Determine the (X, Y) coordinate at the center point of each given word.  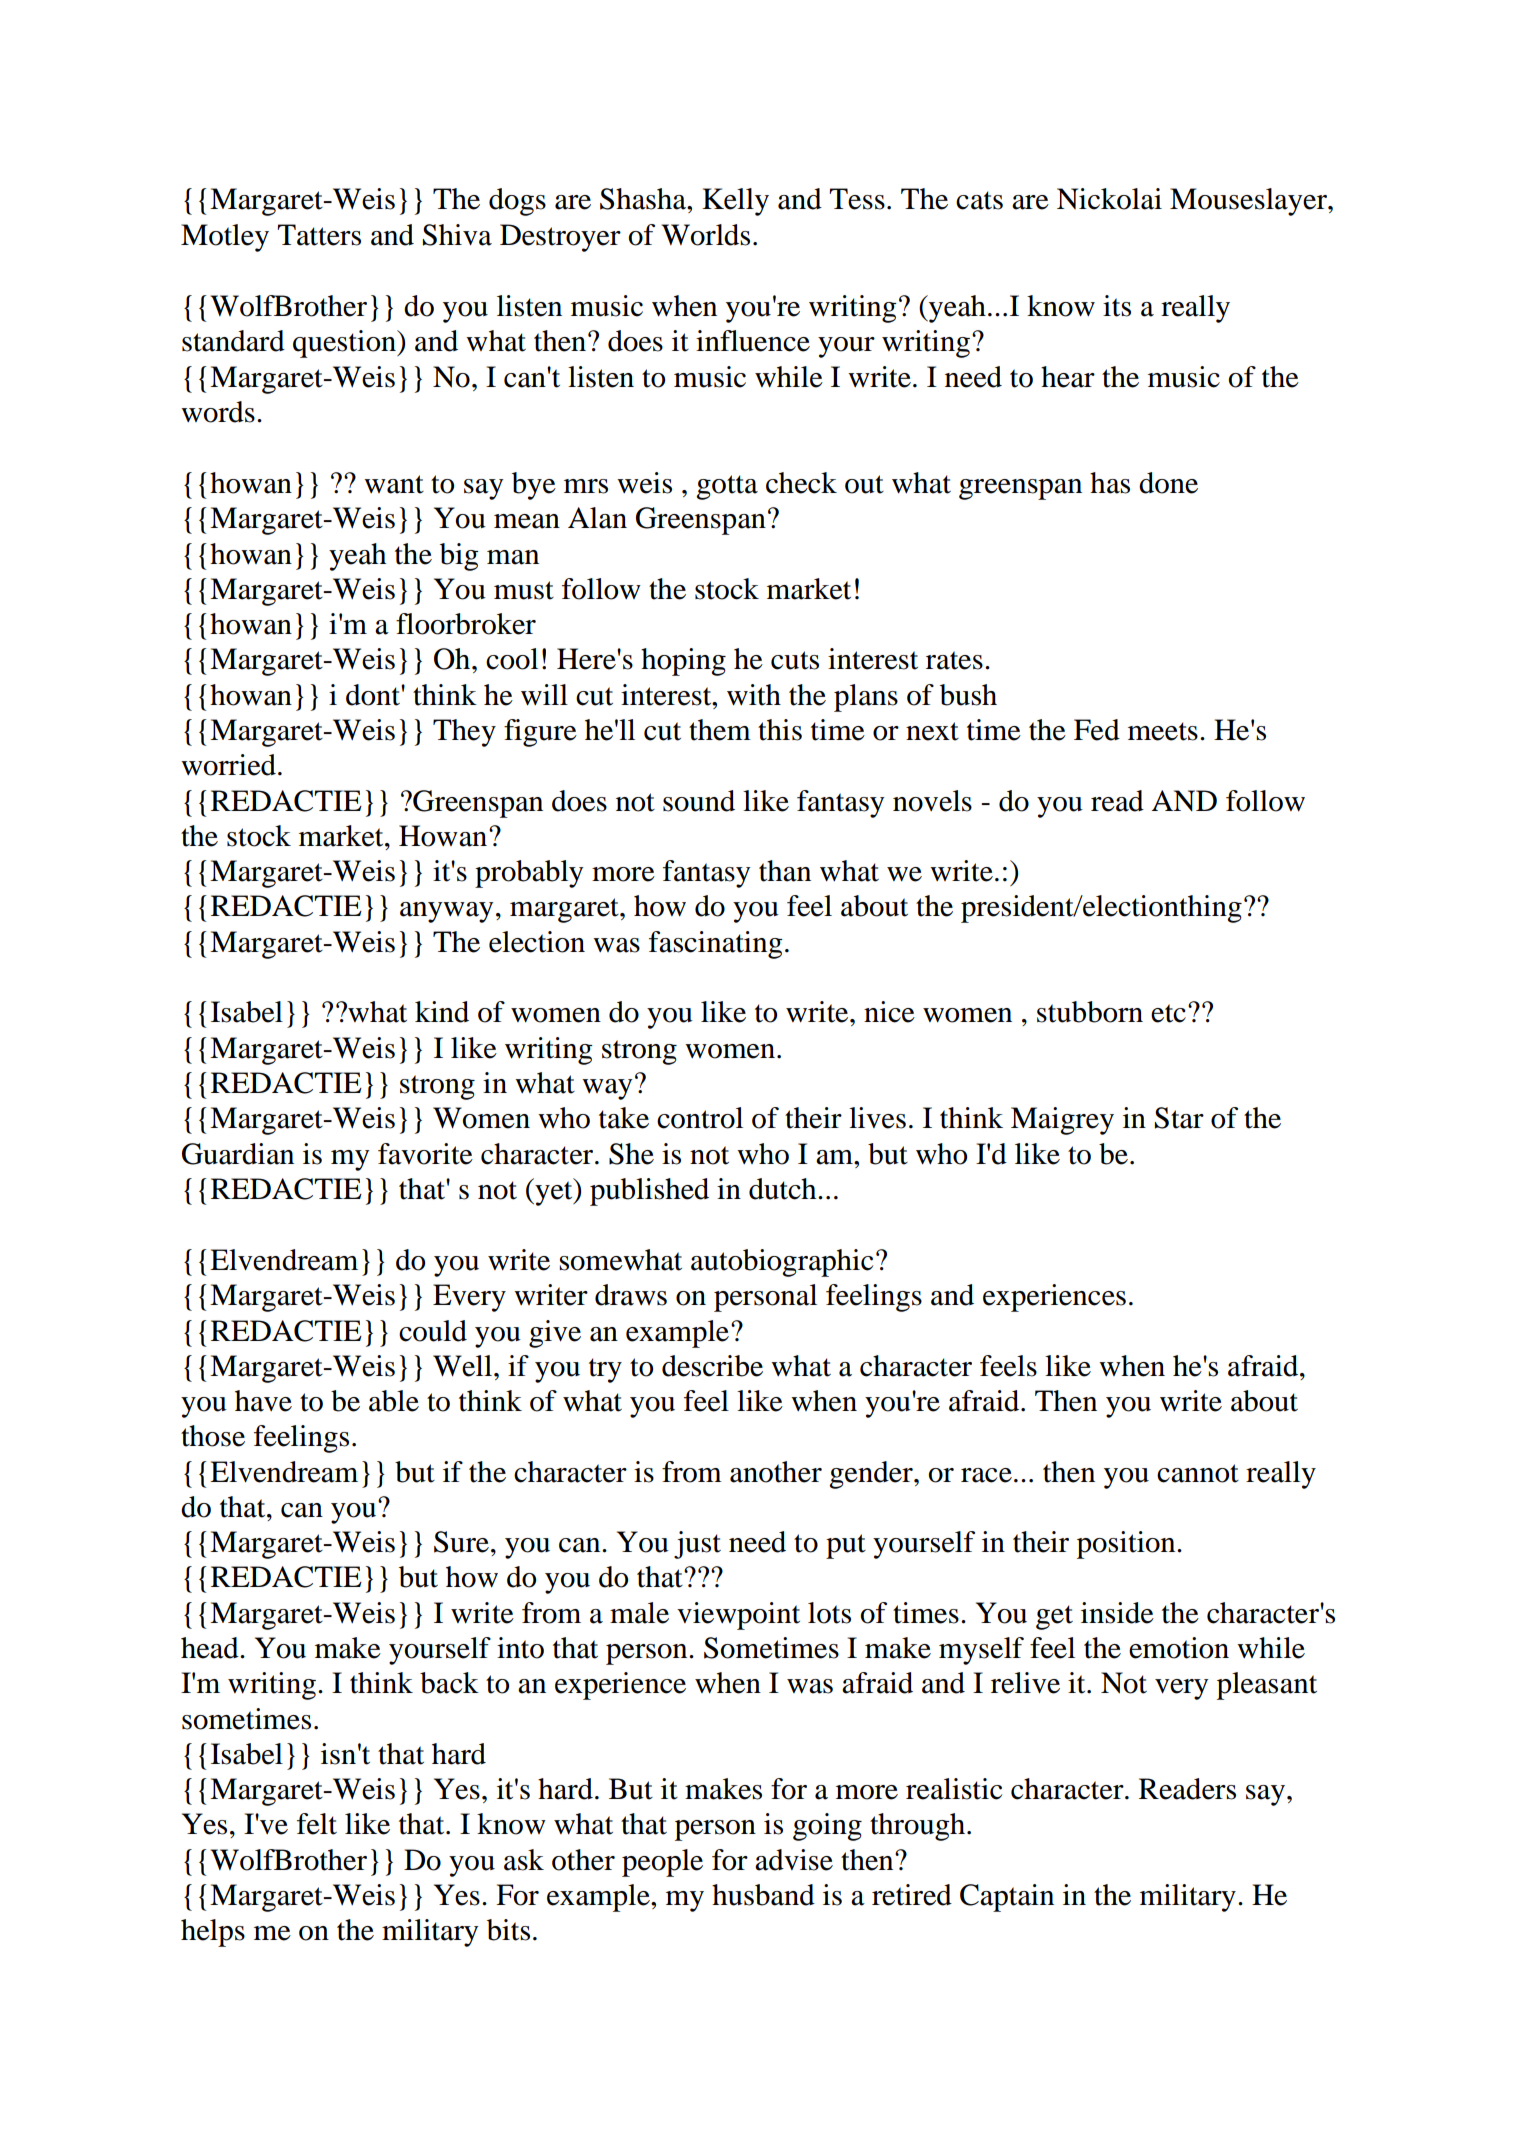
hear (1068, 377)
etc (1168, 1013)
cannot (1198, 1473)
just (697, 1545)
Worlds (705, 235)
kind (442, 1012)
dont (374, 695)
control (700, 1118)
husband (763, 1895)
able (394, 1401)
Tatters (319, 235)
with (754, 695)
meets (1163, 731)
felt (317, 1824)
